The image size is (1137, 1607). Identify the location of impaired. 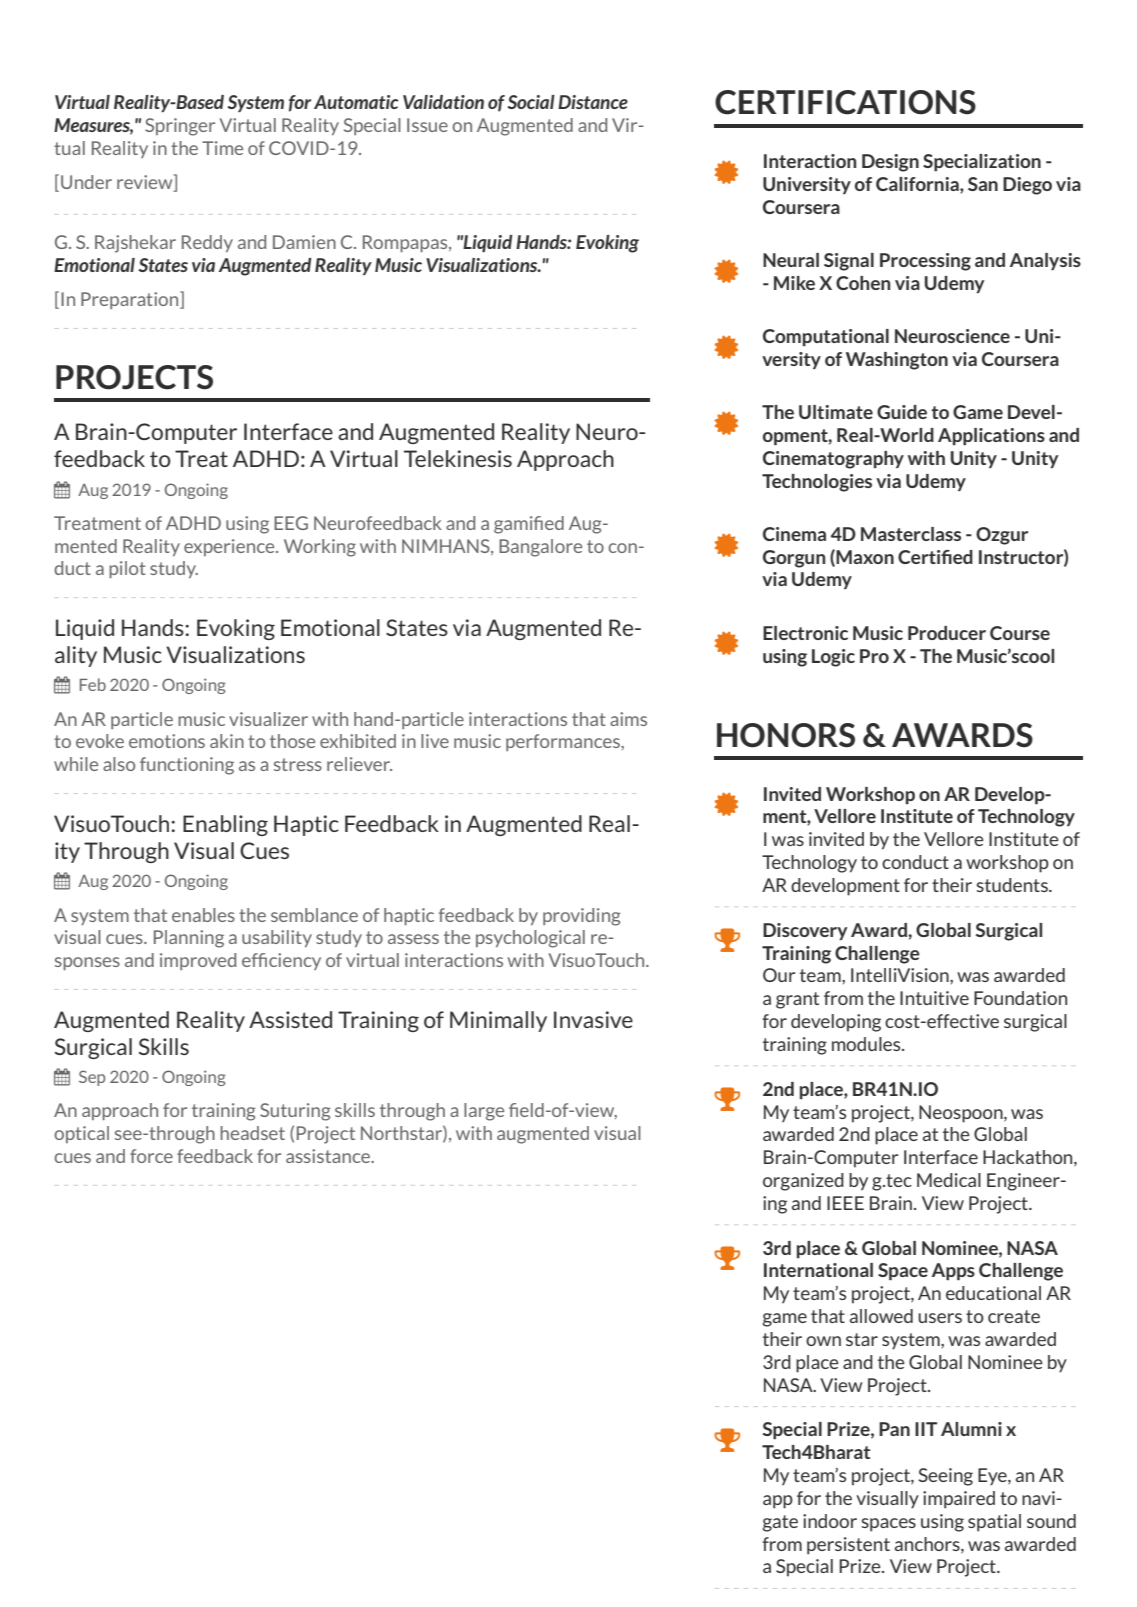
(959, 1500).
